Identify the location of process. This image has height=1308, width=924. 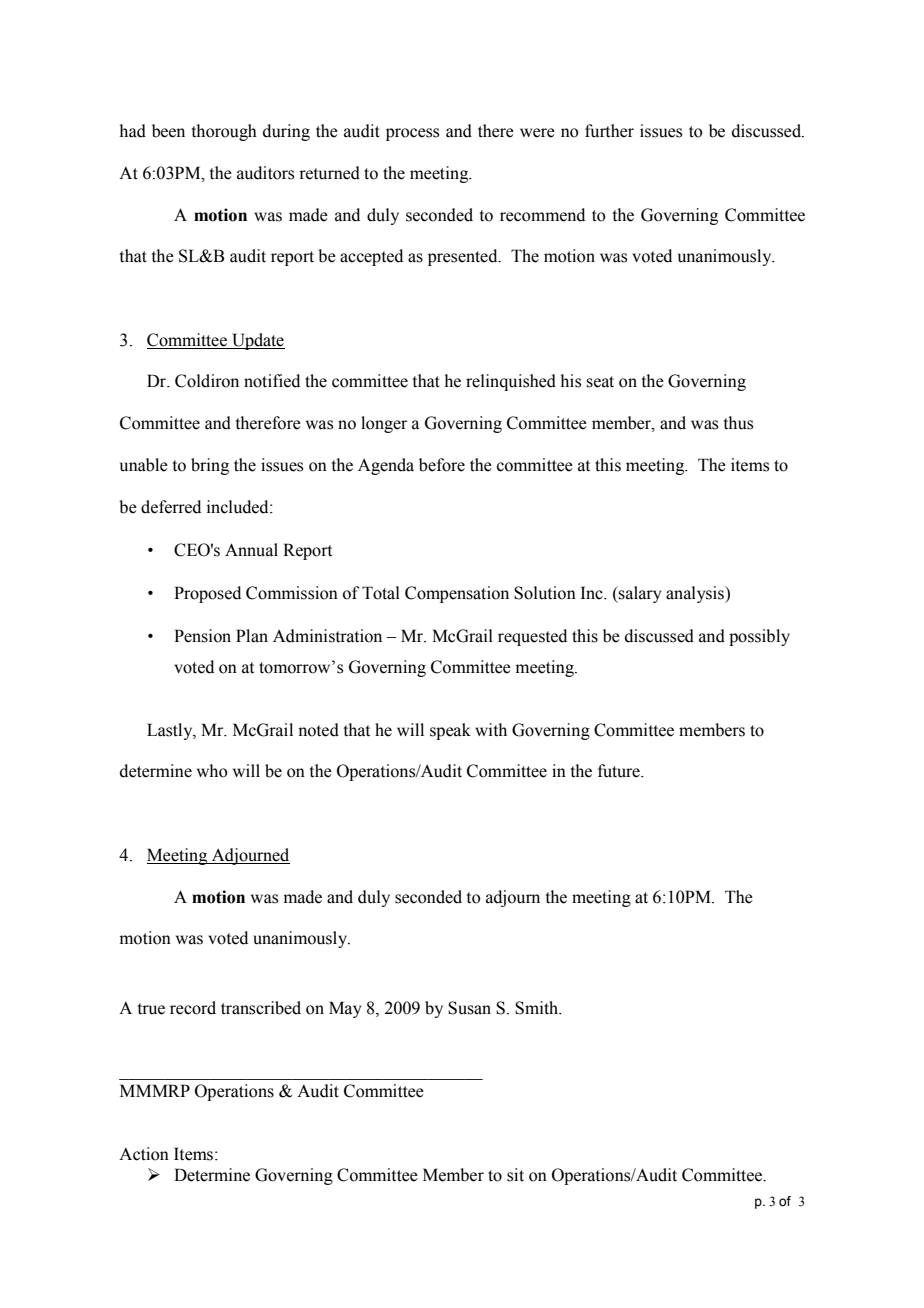
(412, 134).
